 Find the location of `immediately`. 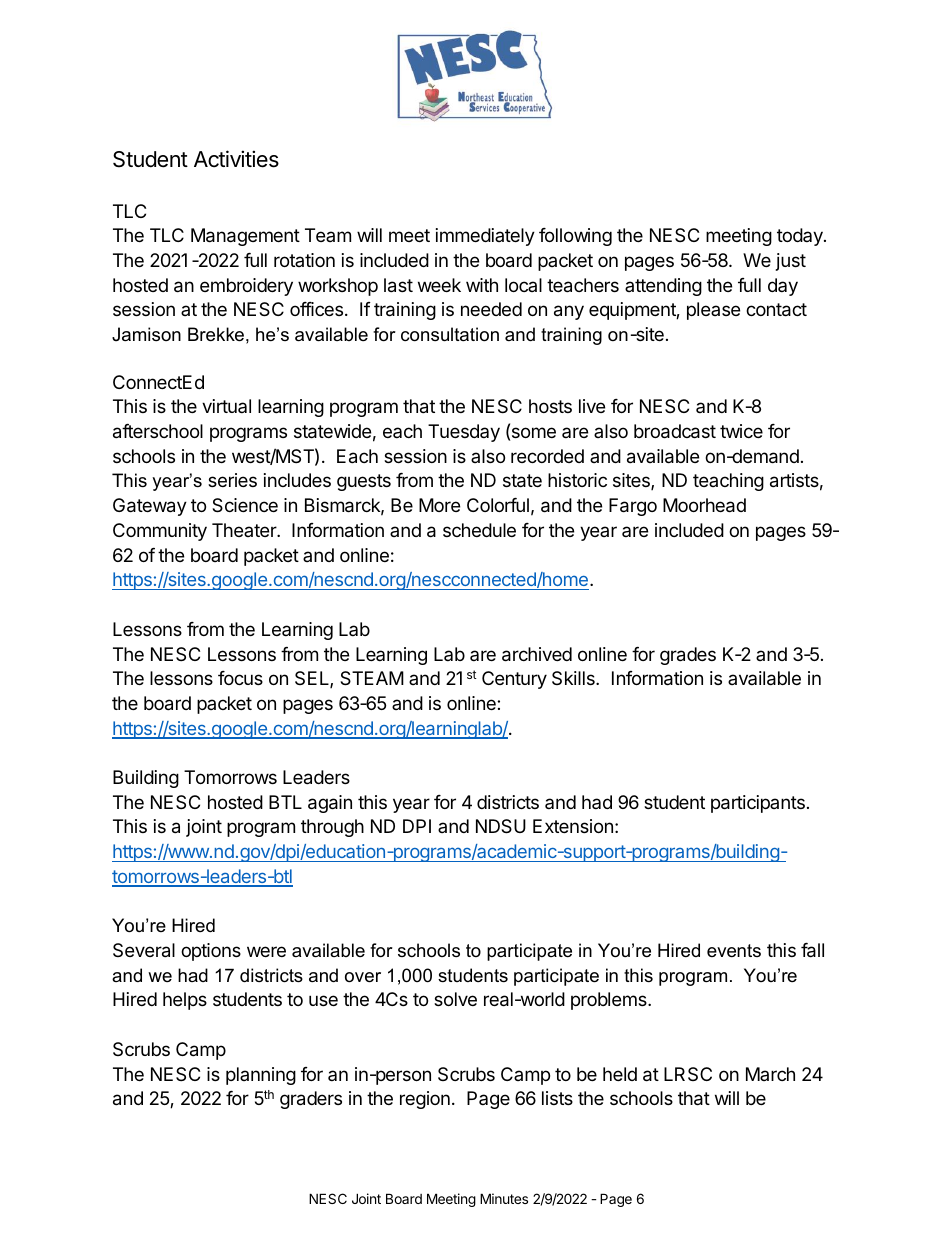

immediately is located at coordinates (485, 237).
